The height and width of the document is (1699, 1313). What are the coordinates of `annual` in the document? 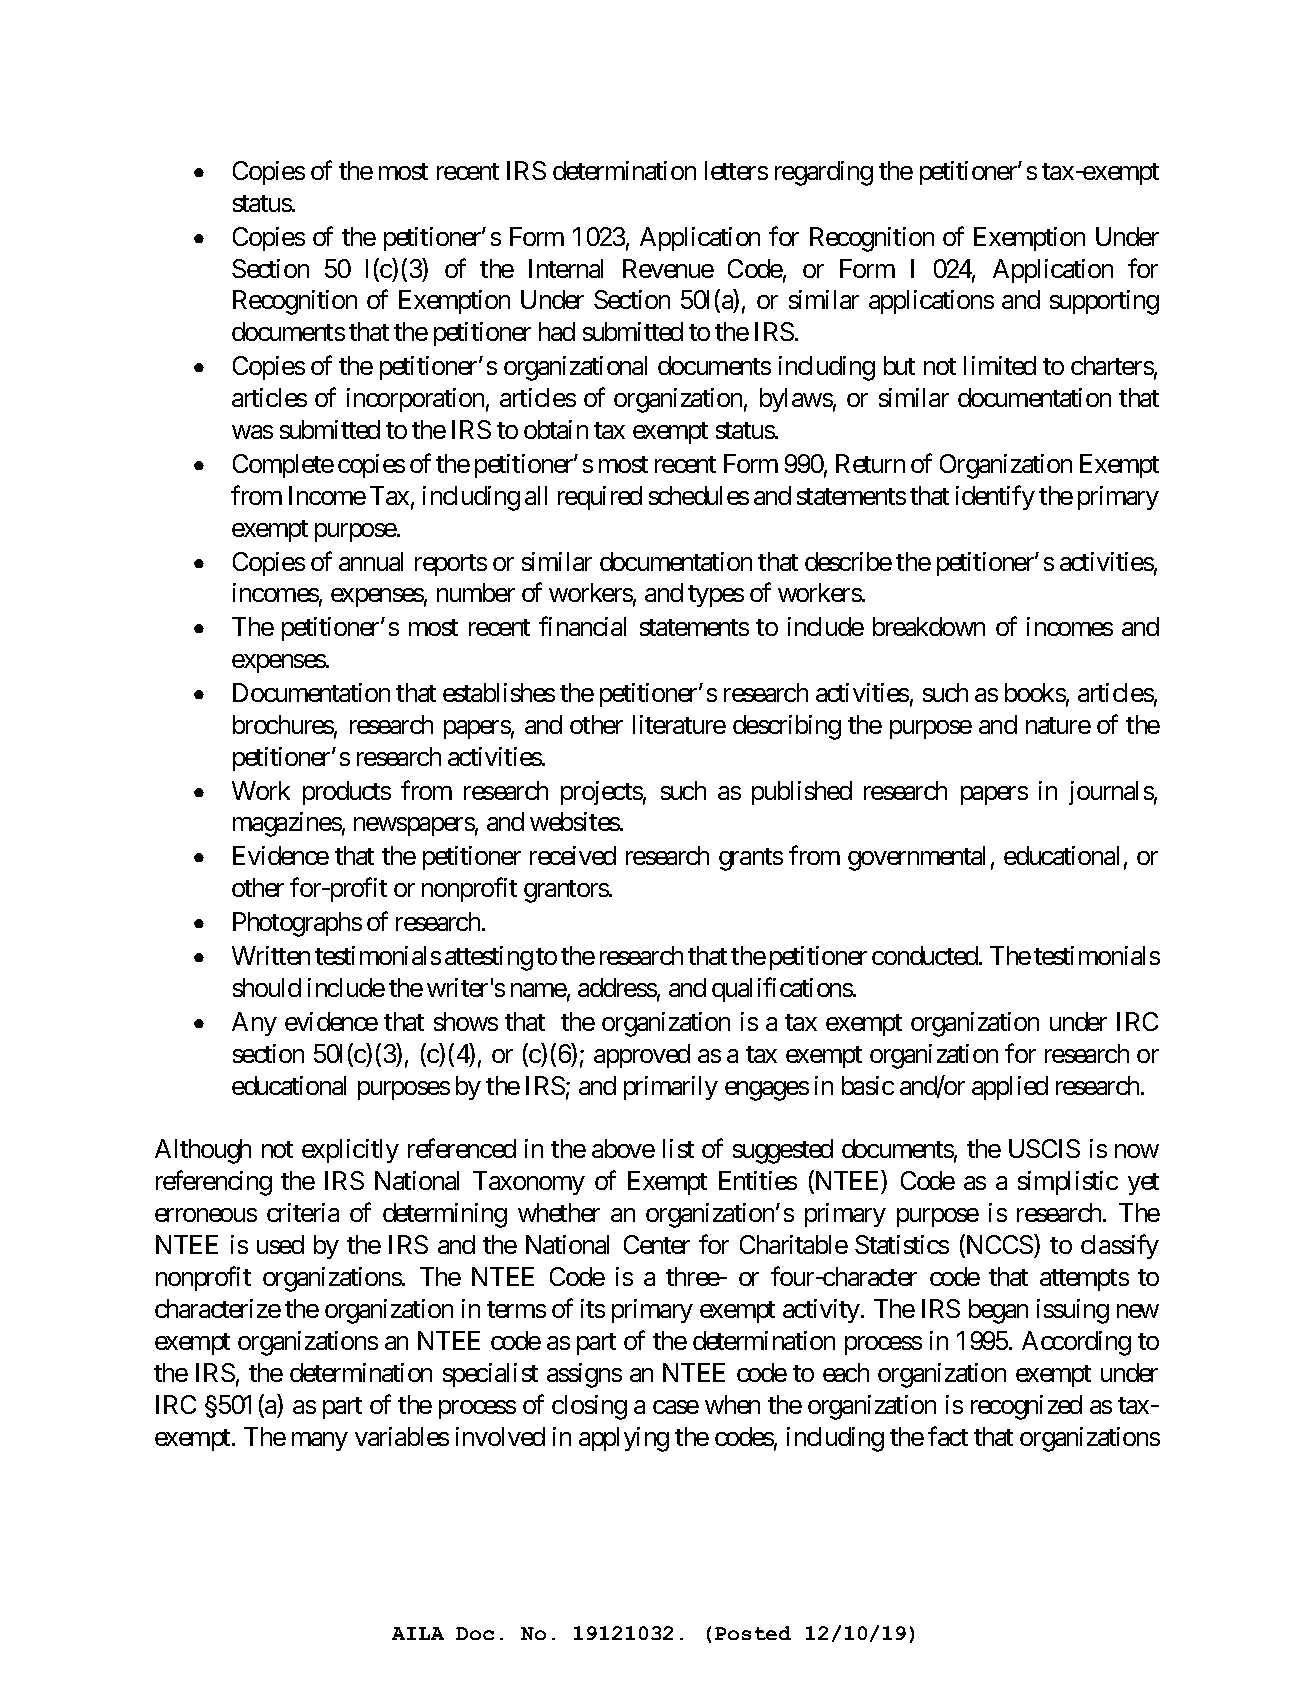 It's located at (371, 561).
